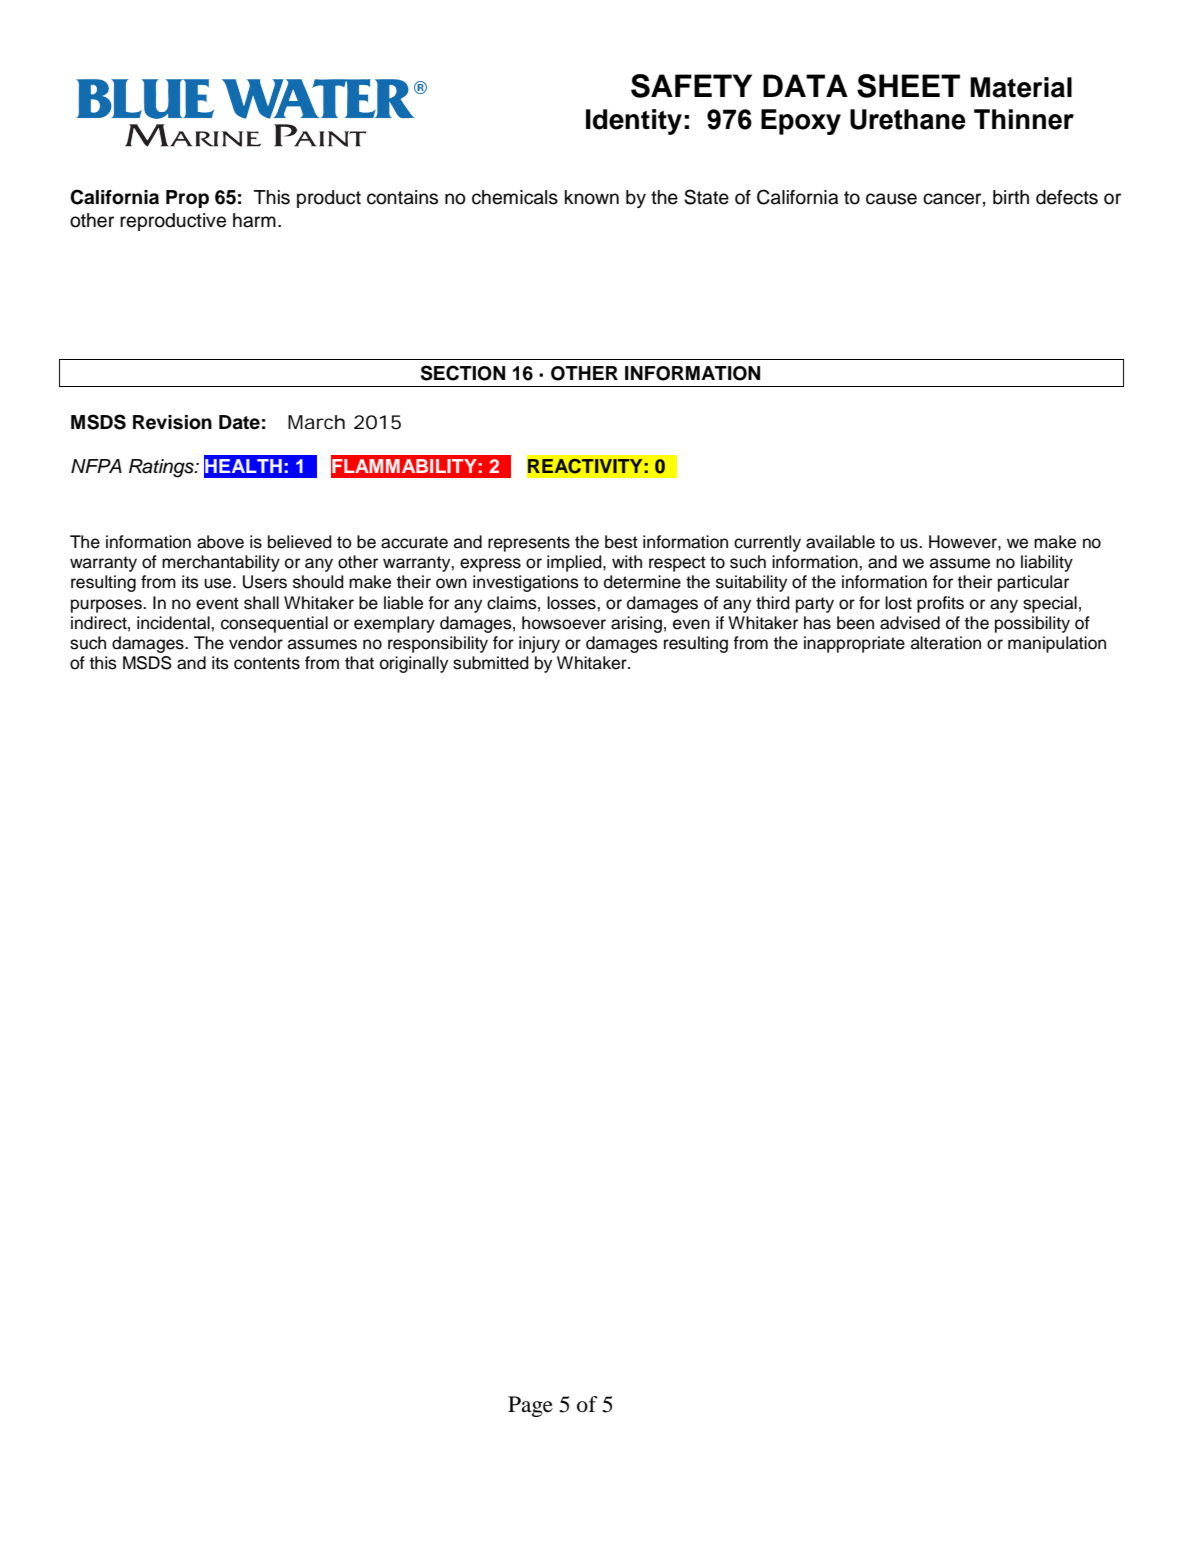 Image resolution: width=1192 pixels, height=1542 pixels. Describe the element at coordinates (634, 122) in the page. I see `Identity` at that location.
